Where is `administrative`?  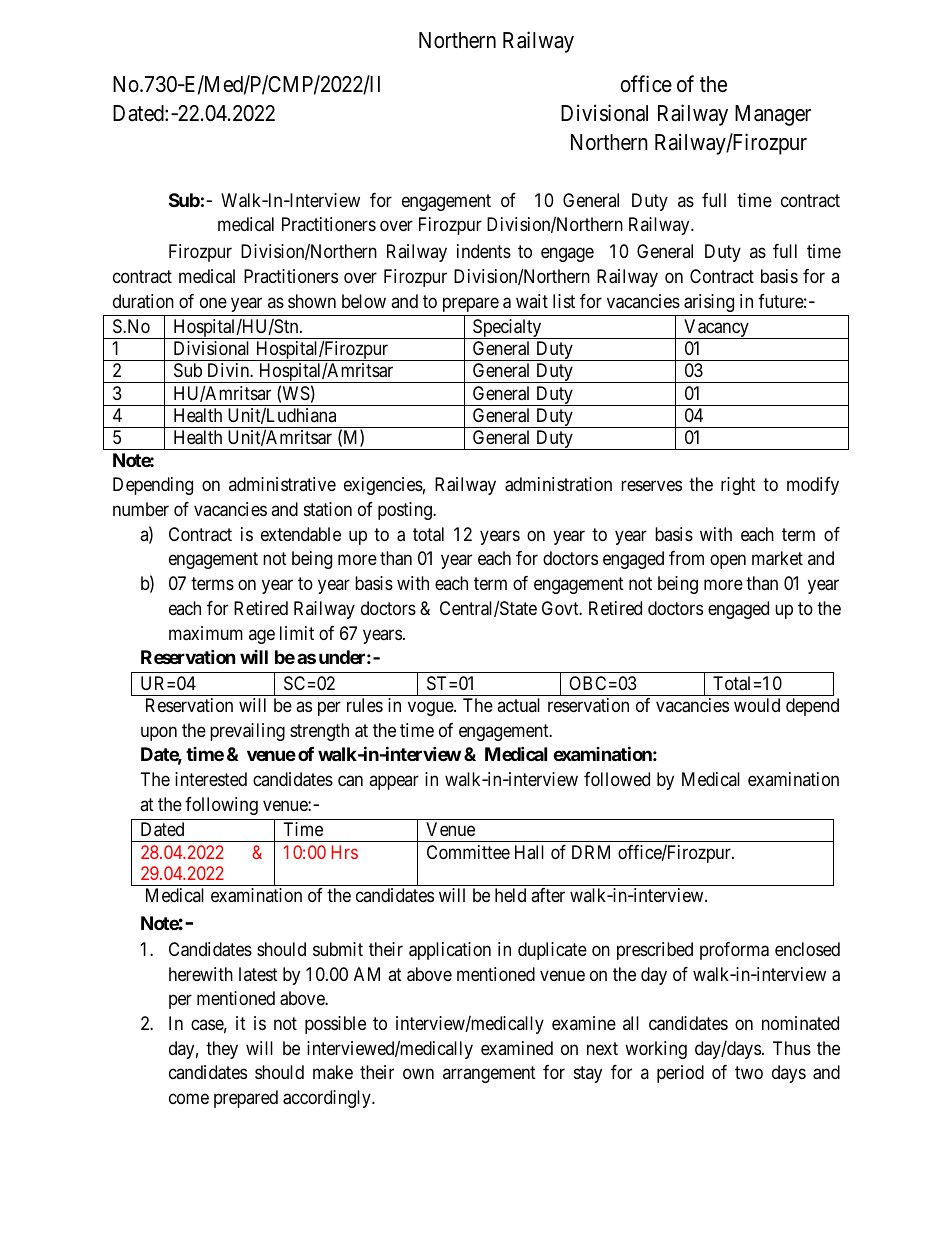 administrative is located at coordinates (282, 484).
